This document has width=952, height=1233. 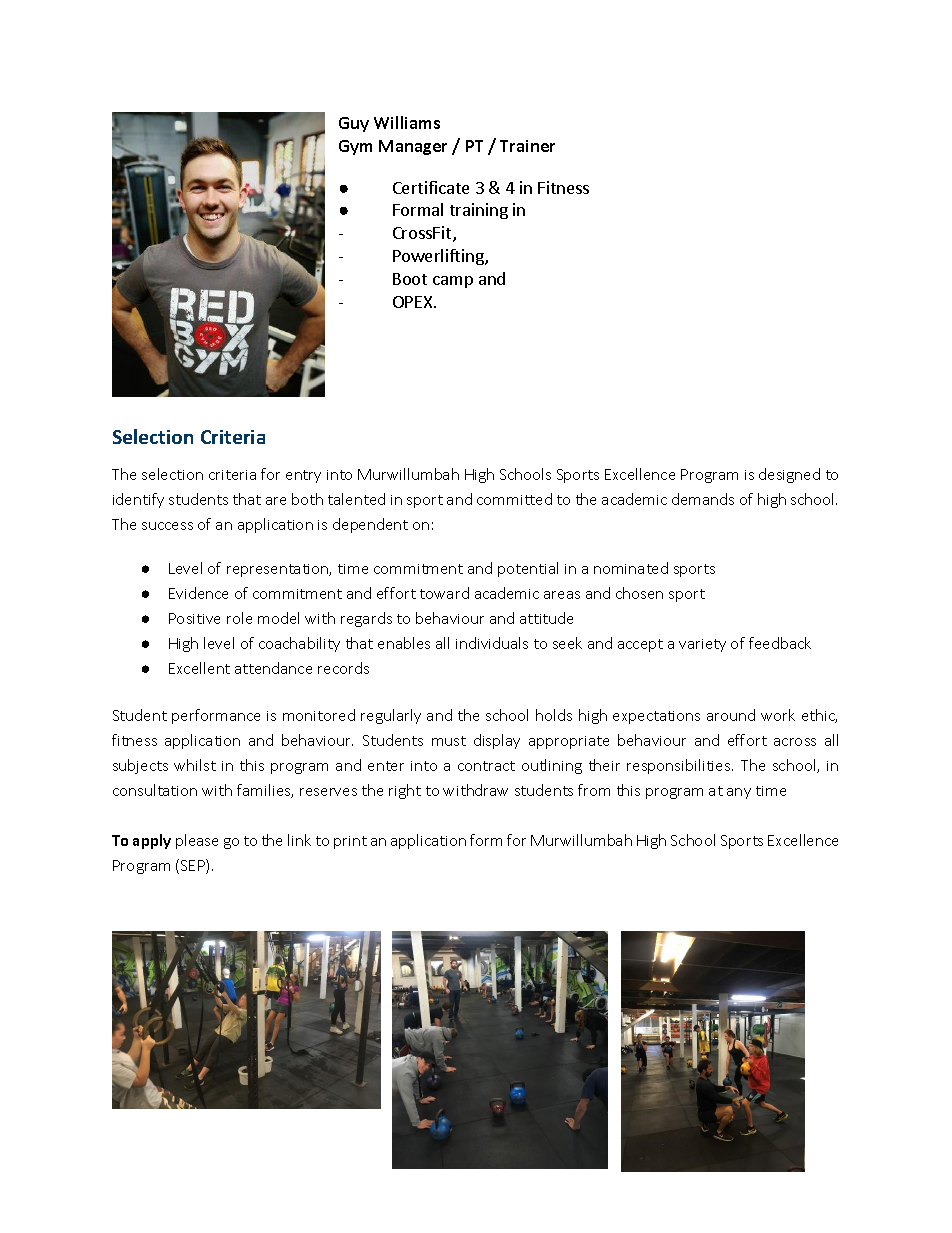 What do you see at coordinates (479, 211) in the document?
I see `training` at bounding box center [479, 211].
